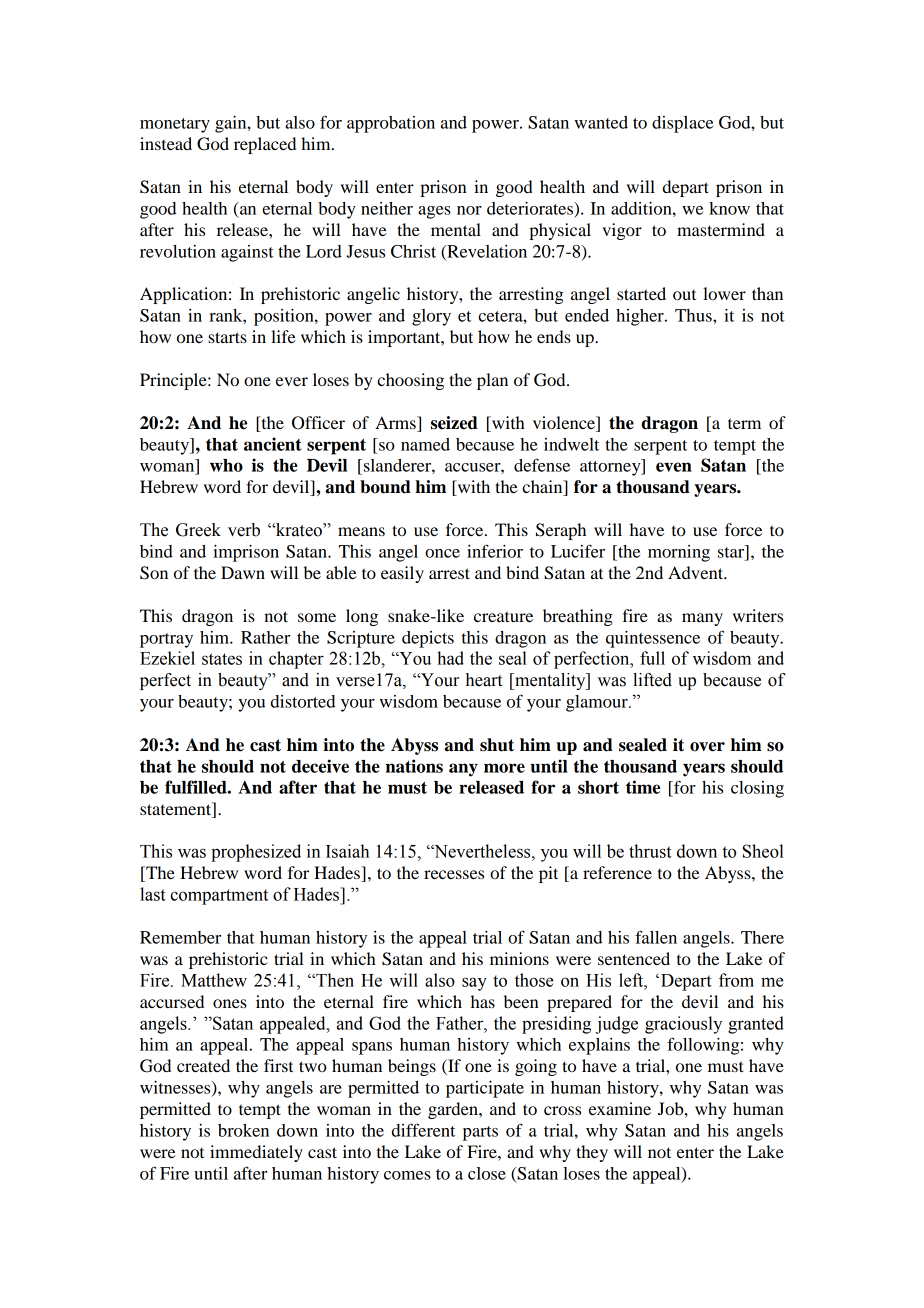  What do you see at coordinates (480, 1133) in the screenshot?
I see `parts` at bounding box center [480, 1133].
